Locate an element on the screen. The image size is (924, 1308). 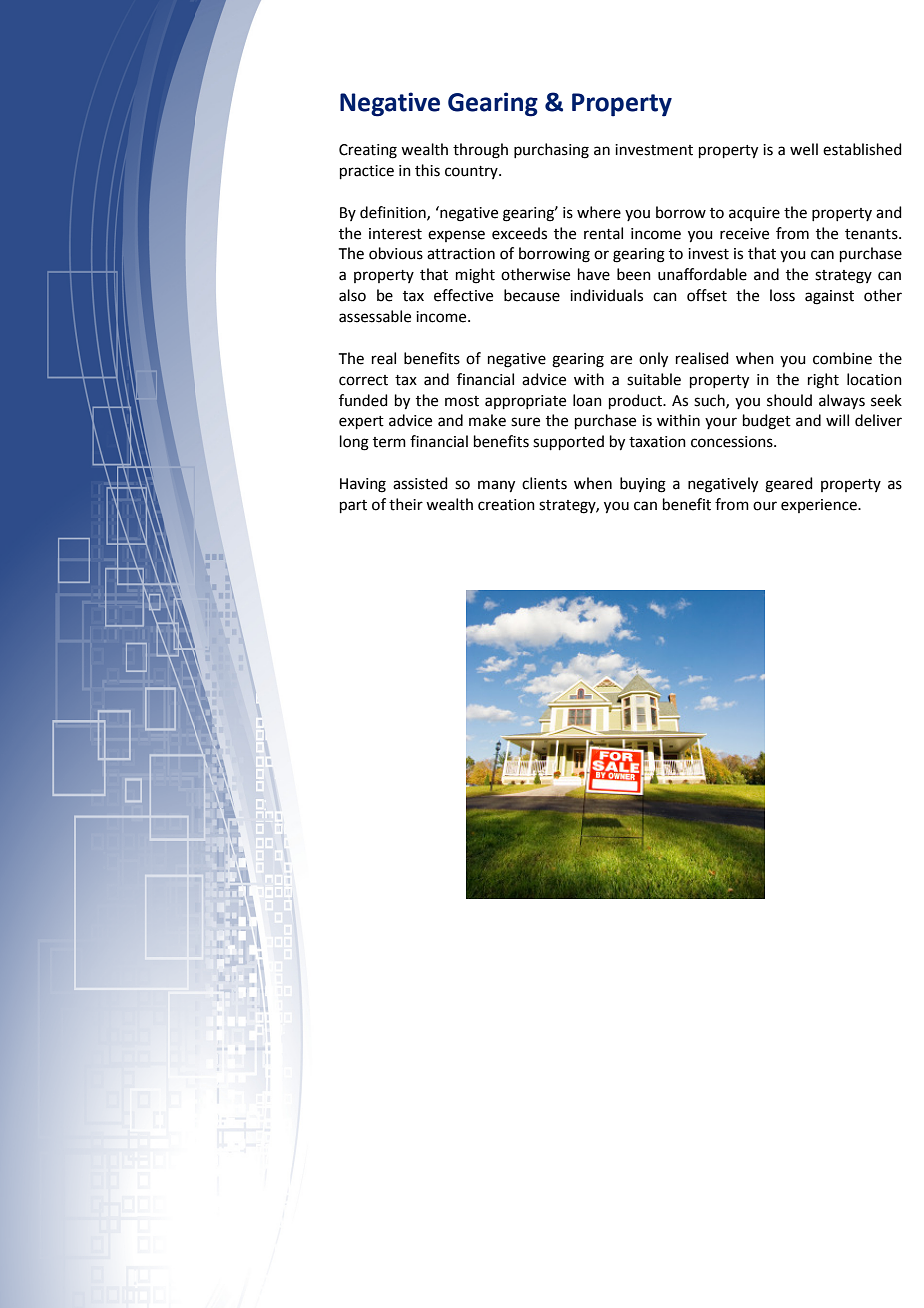
taxation is located at coordinates (657, 442).
